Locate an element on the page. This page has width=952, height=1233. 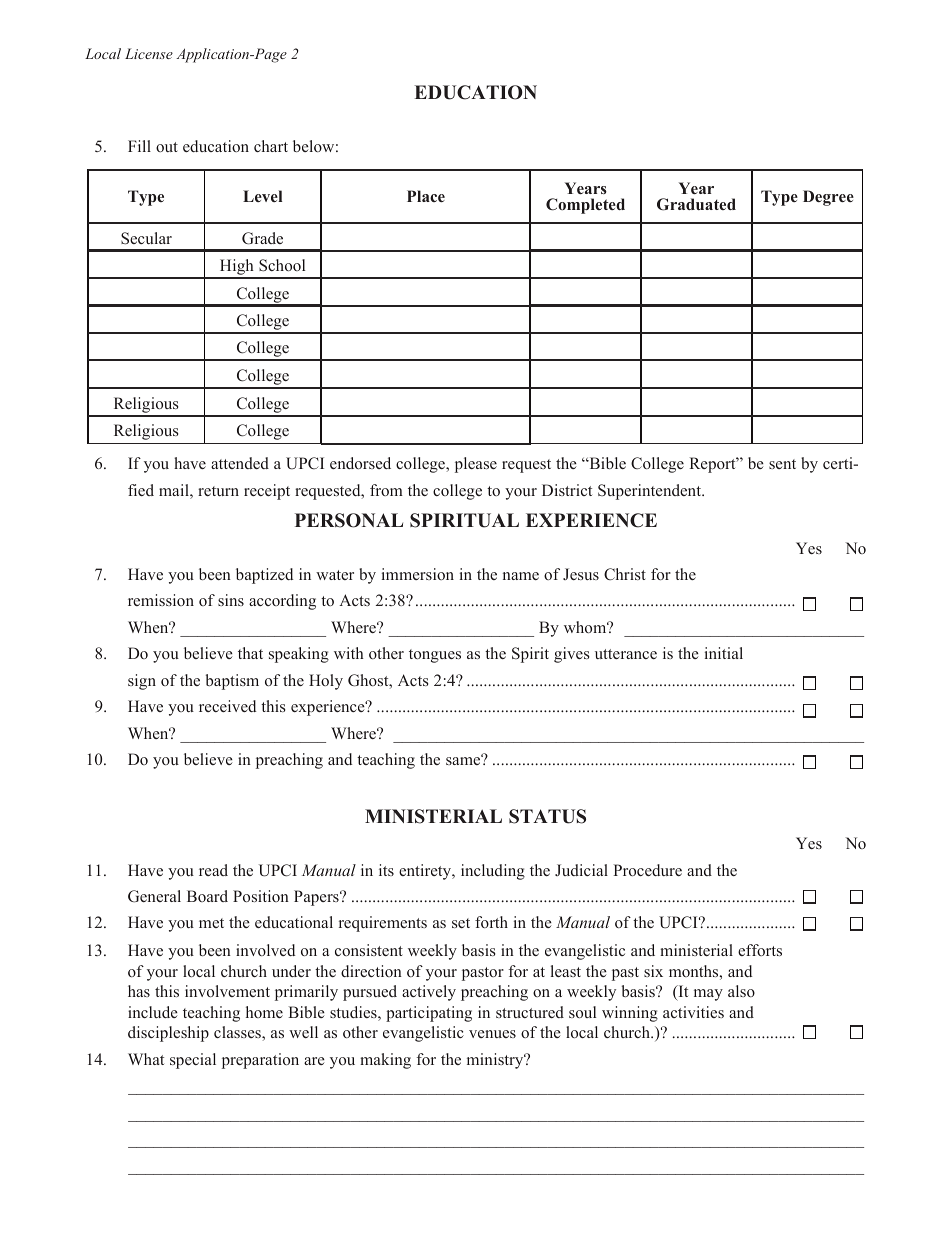
Place is located at coordinates (426, 196).
